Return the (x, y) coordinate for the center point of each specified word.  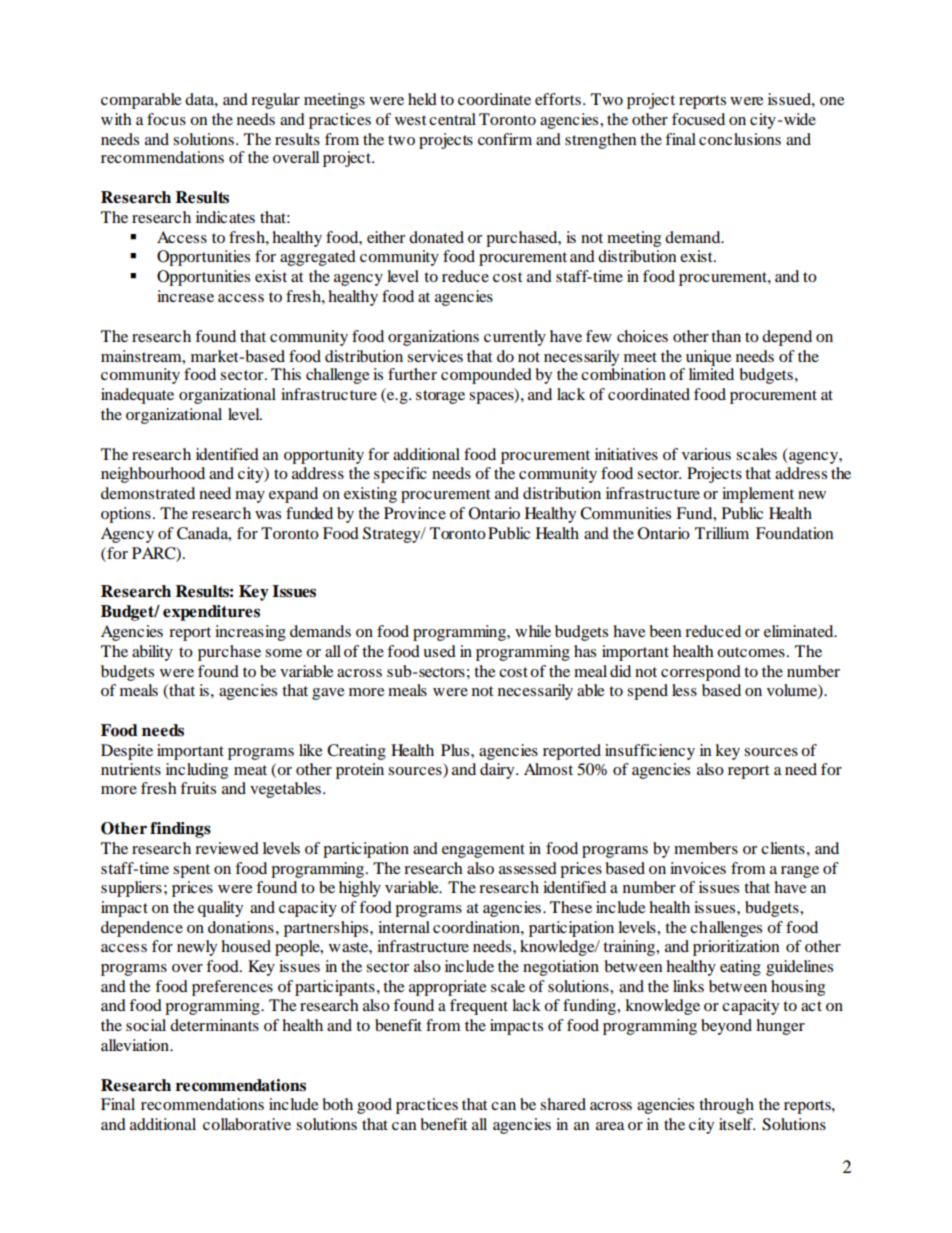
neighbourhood (153, 475)
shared (563, 1104)
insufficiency (650, 752)
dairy (498, 771)
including (197, 771)
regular (275, 101)
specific (400, 475)
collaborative (247, 1124)
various (706, 454)
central (452, 119)
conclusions (740, 139)
